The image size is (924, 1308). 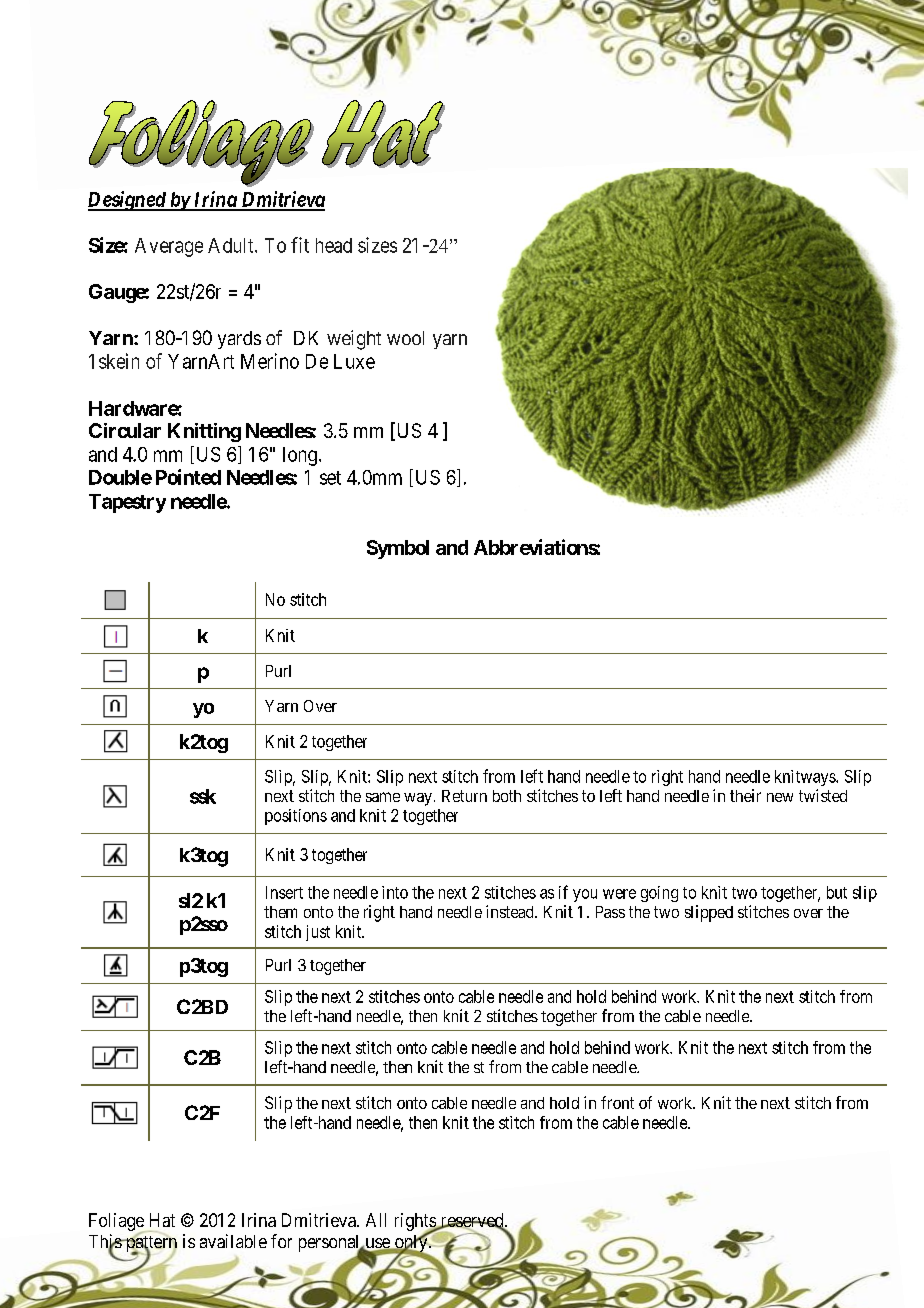 What do you see at coordinates (188, 477) in the screenshot?
I see `Pointed` at bounding box center [188, 477].
